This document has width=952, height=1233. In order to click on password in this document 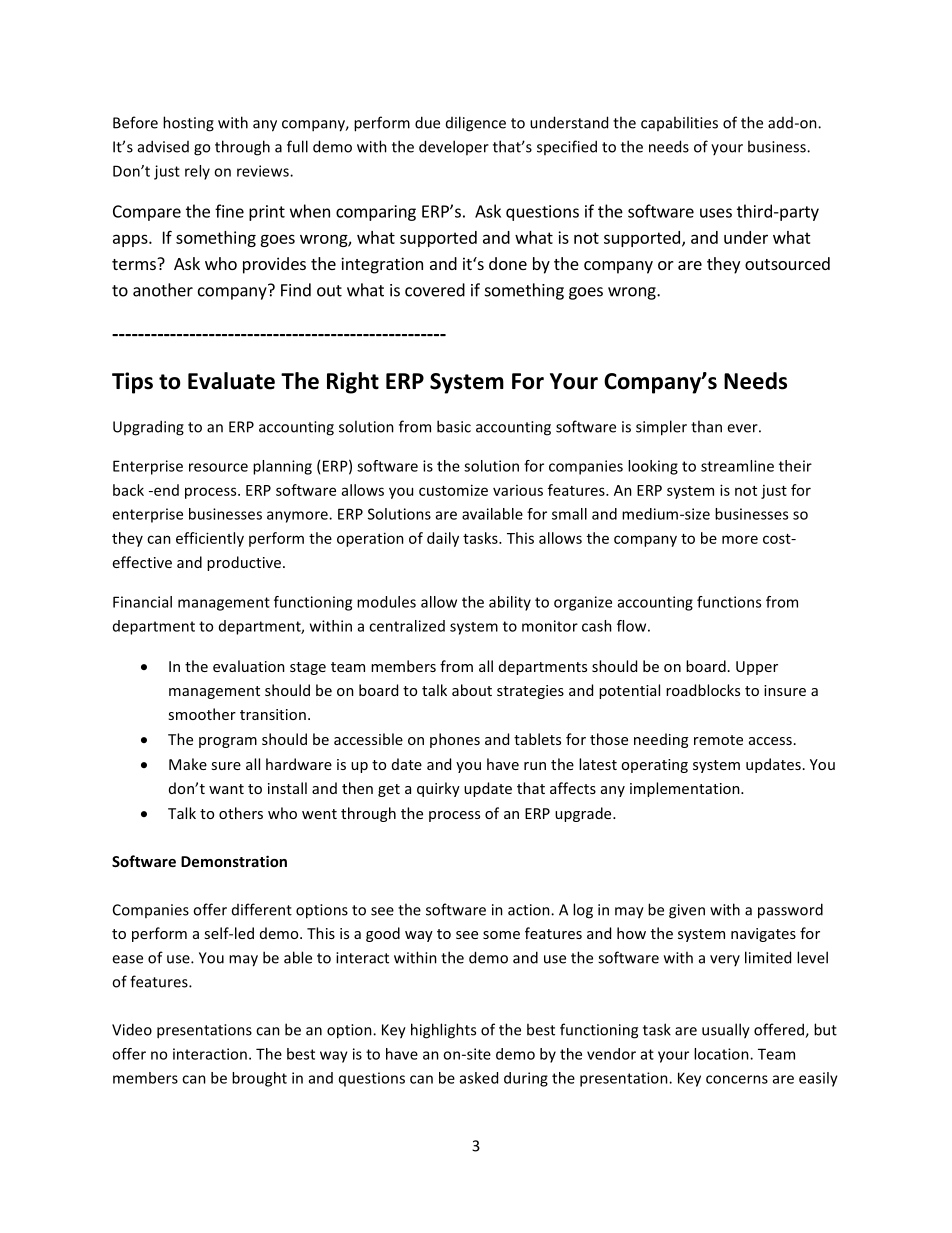, I will do `click(790, 911)`.
